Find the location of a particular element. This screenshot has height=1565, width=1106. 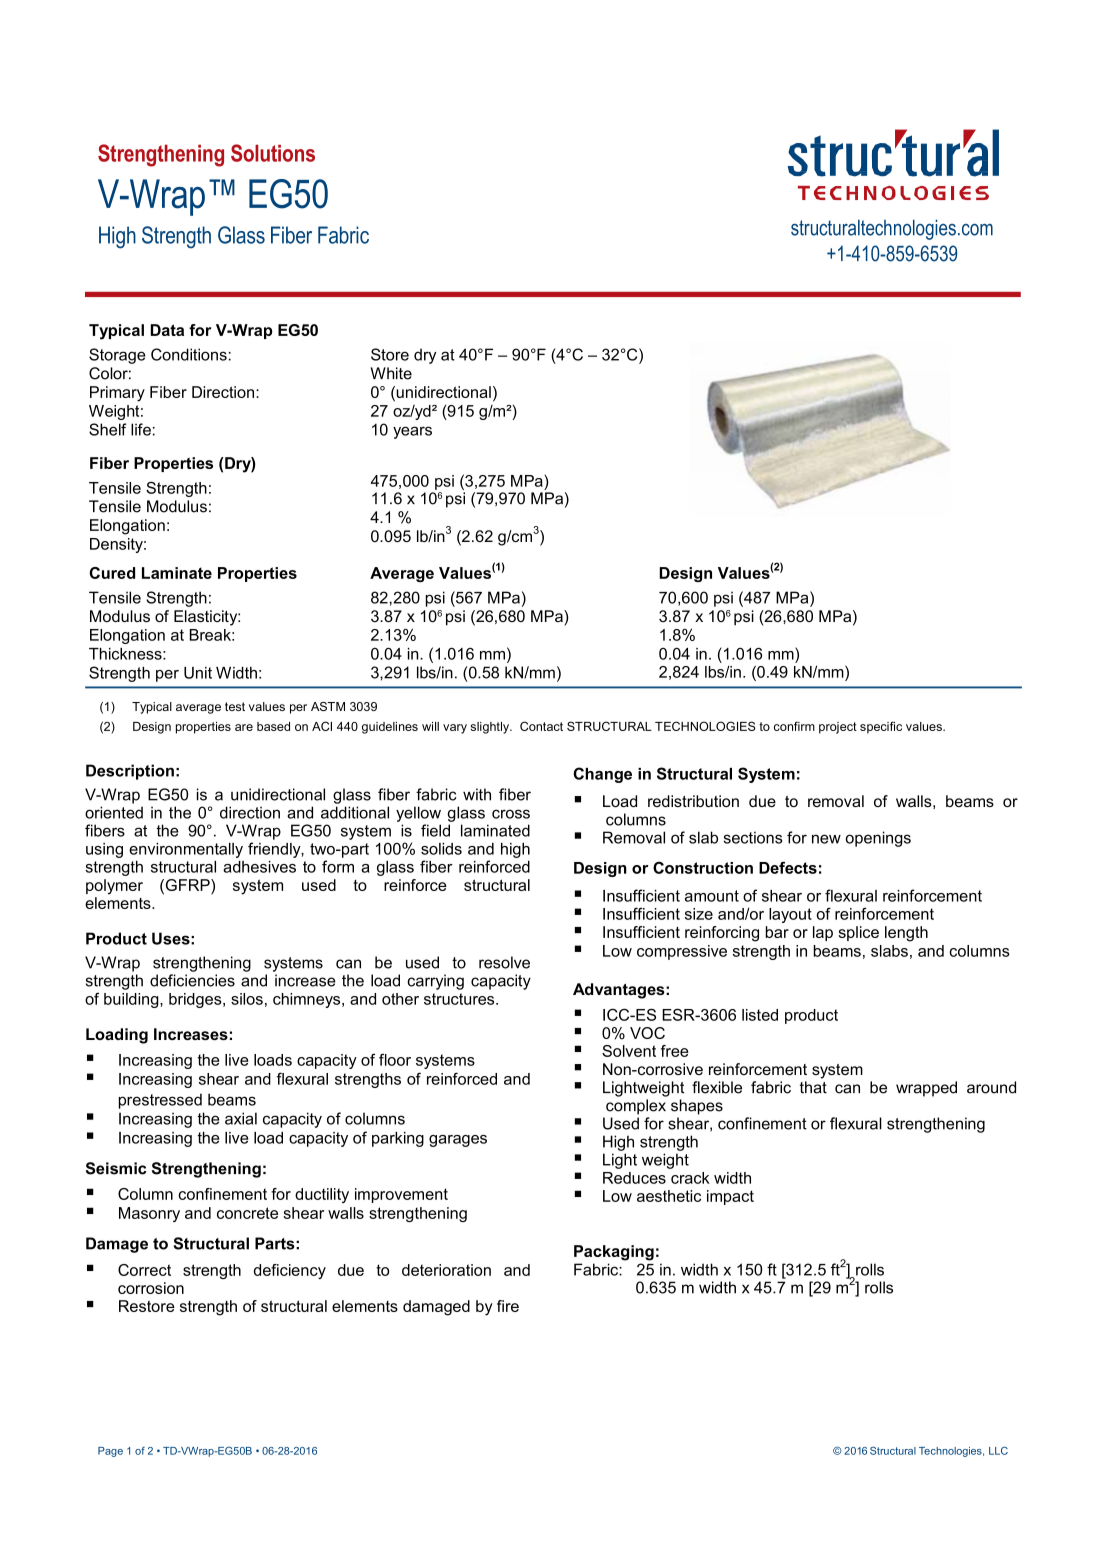

cross is located at coordinates (511, 814).
